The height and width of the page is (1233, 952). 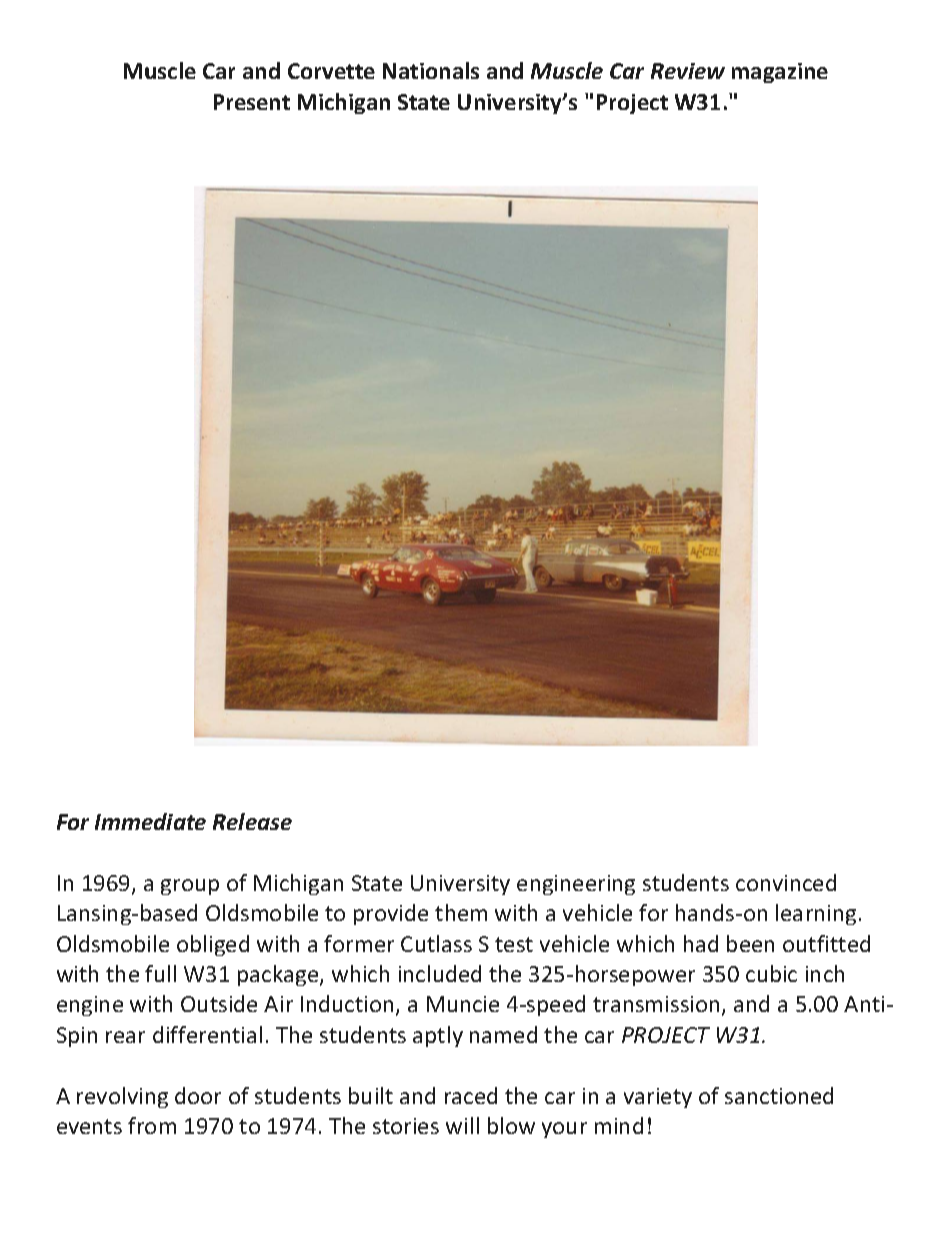 I want to click on raced, so click(x=471, y=1095).
